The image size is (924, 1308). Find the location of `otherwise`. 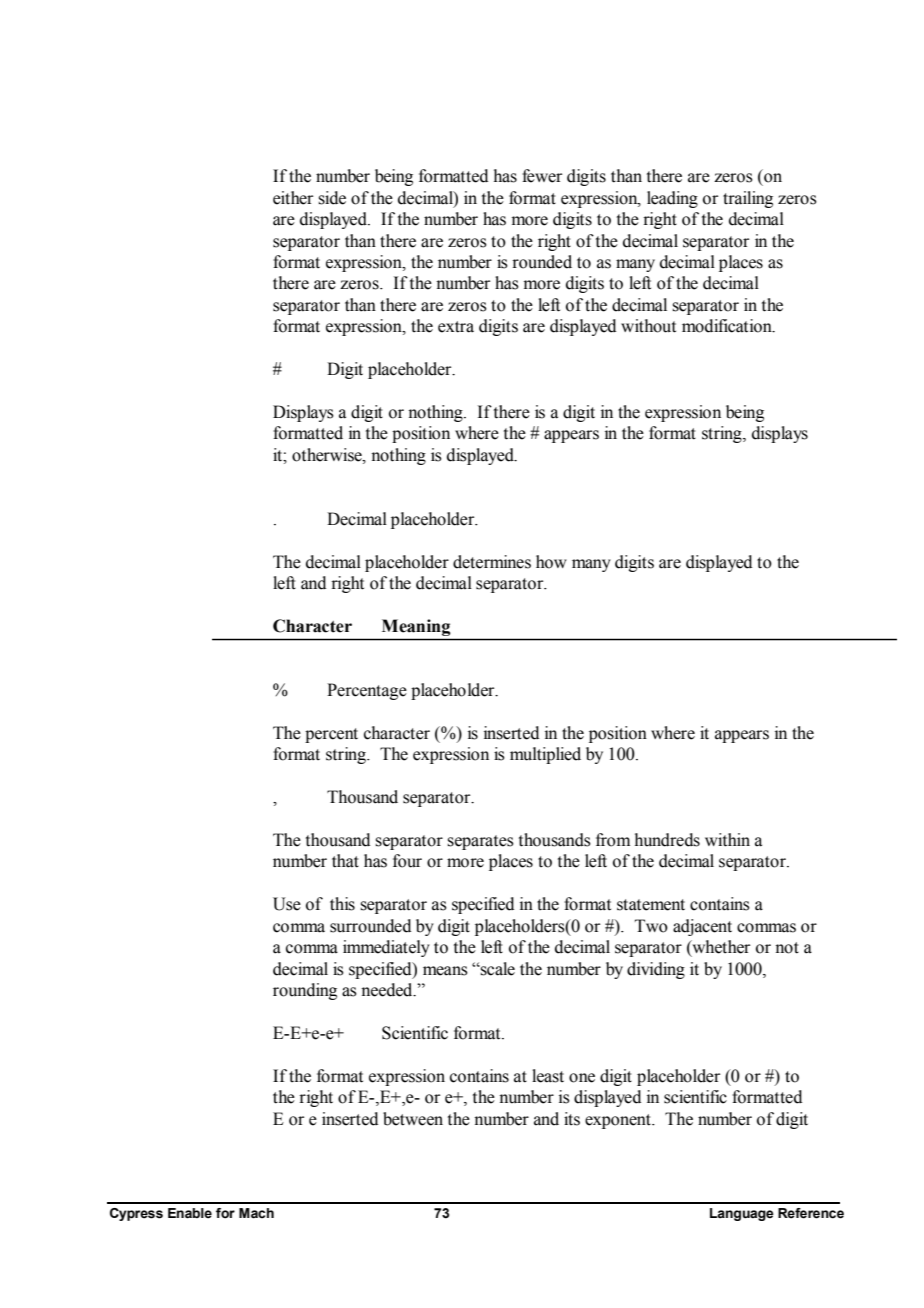

otherwise is located at coordinates (328, 455).
